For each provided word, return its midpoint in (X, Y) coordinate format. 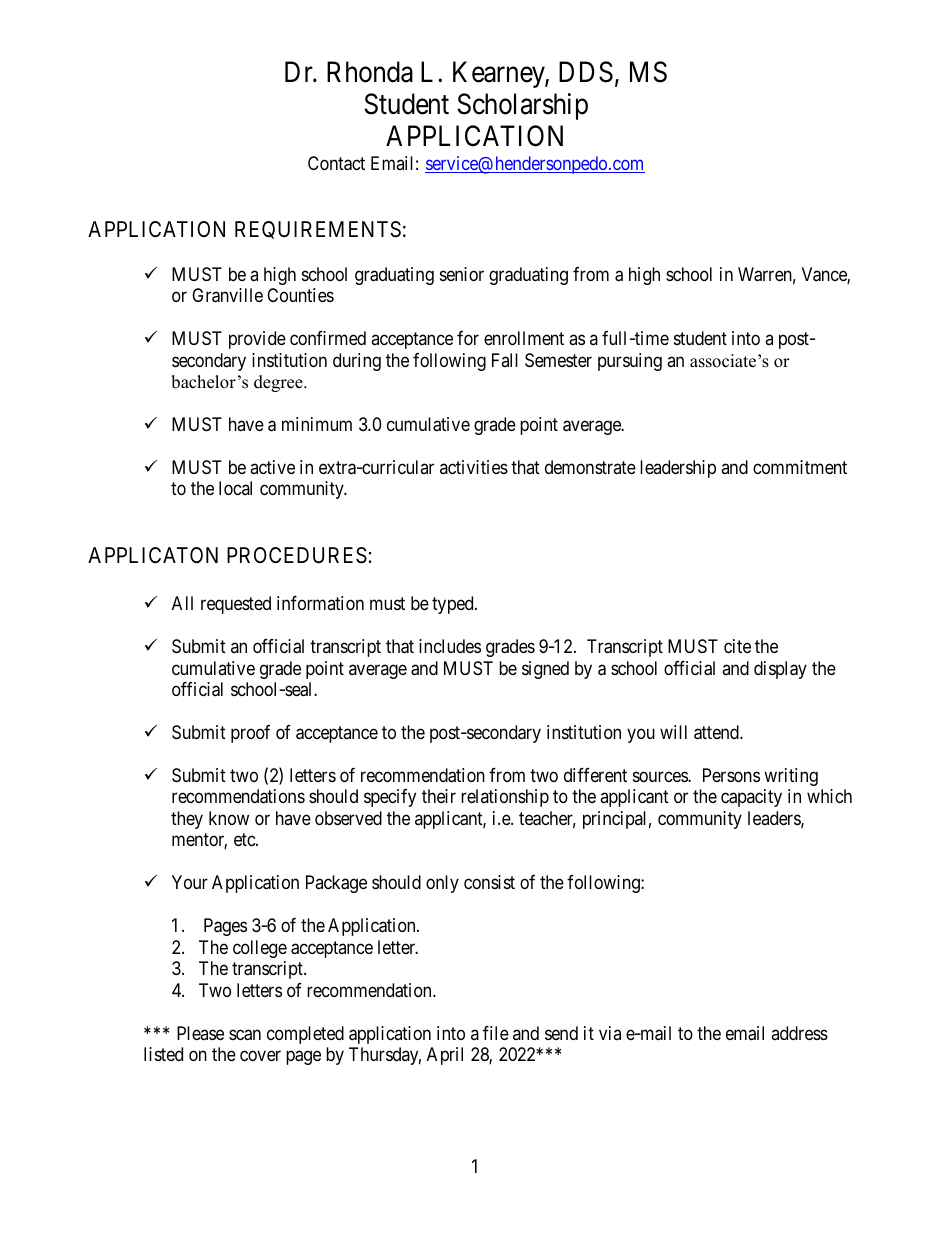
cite (737, 646)
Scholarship (523, 106)
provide (257, 340)
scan (245, 1035)
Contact (336, 163)
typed (454, 605)
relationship (505, 798)
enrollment (524, 338)
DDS (586, 72)
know (229, 818)
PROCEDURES (297, 555)
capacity (751, 798)
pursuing (630, 362)
